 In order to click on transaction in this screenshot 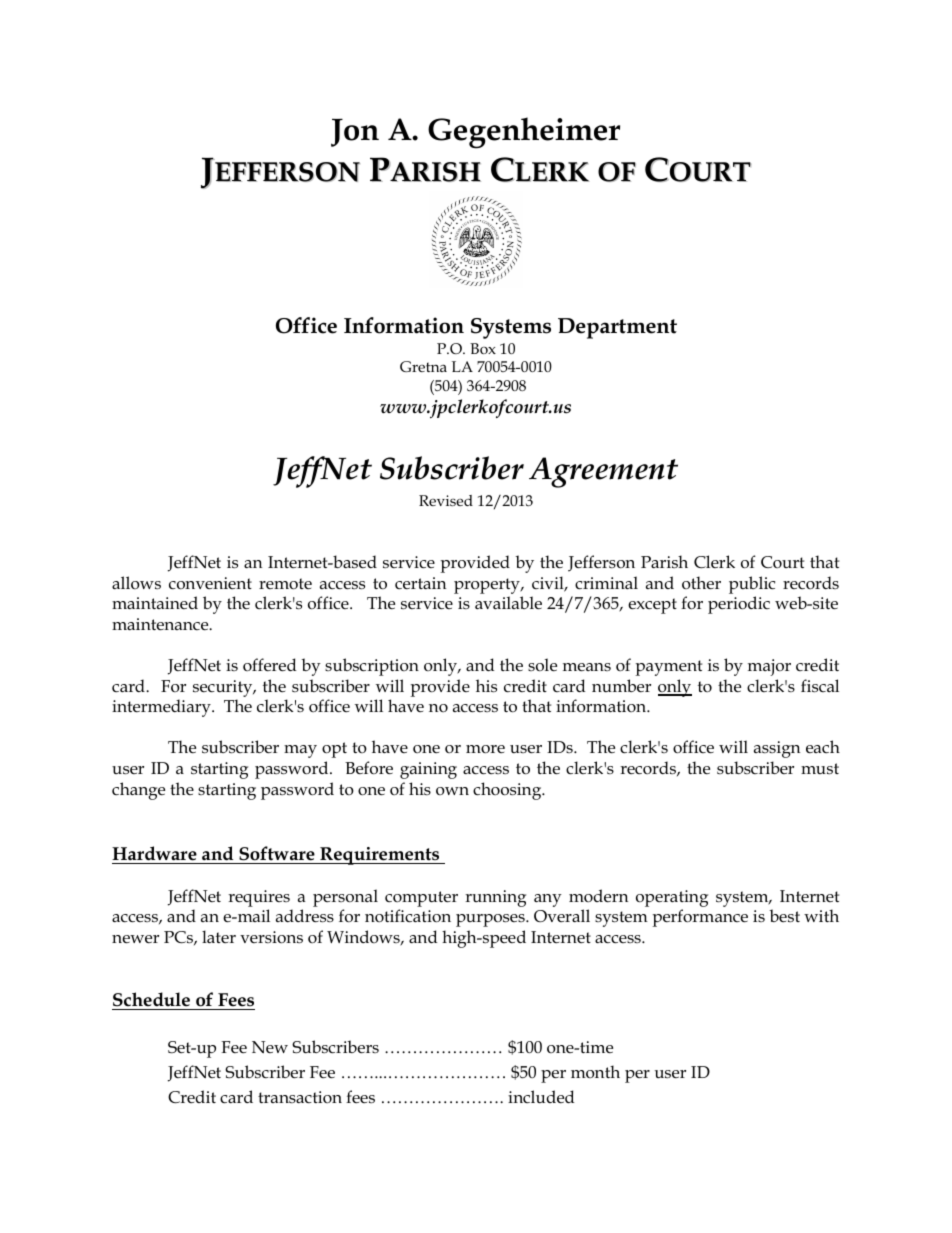, I will do `click(300, 1097)`.
